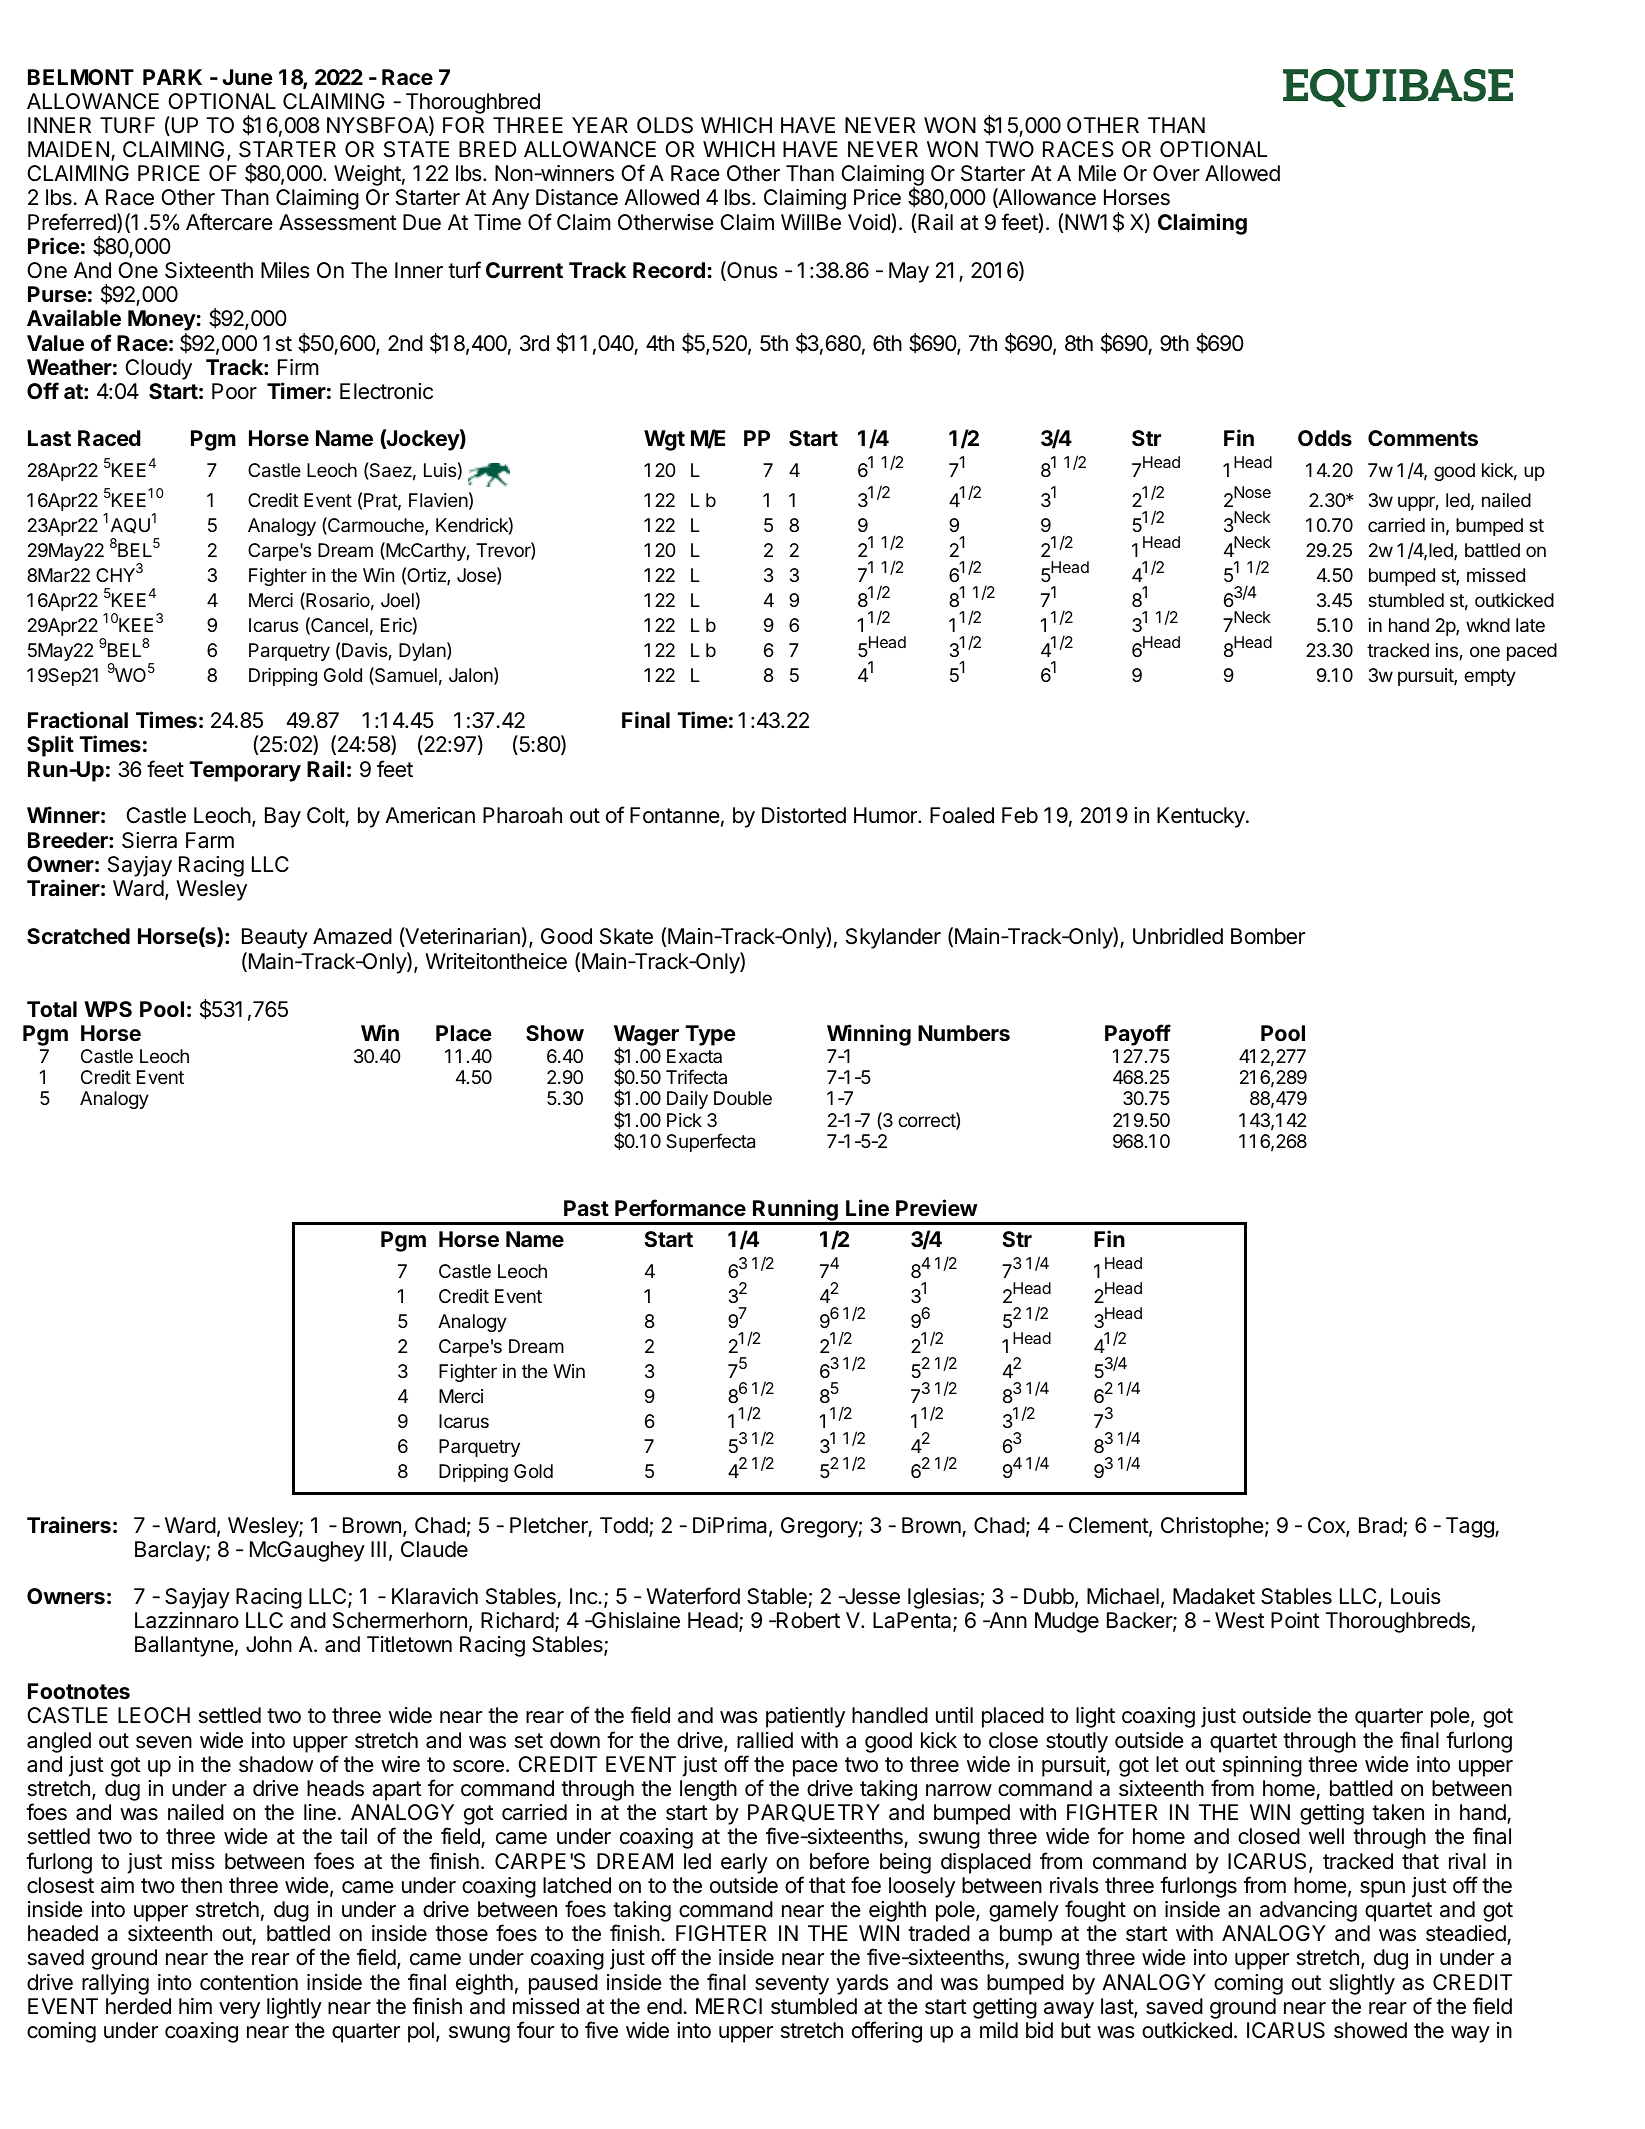 This screenshot has height=2129, width=1645. What do you see at coordinates (245, 771) in the screenshot?
I see `Temporary` at bounding box center [245, 771].
